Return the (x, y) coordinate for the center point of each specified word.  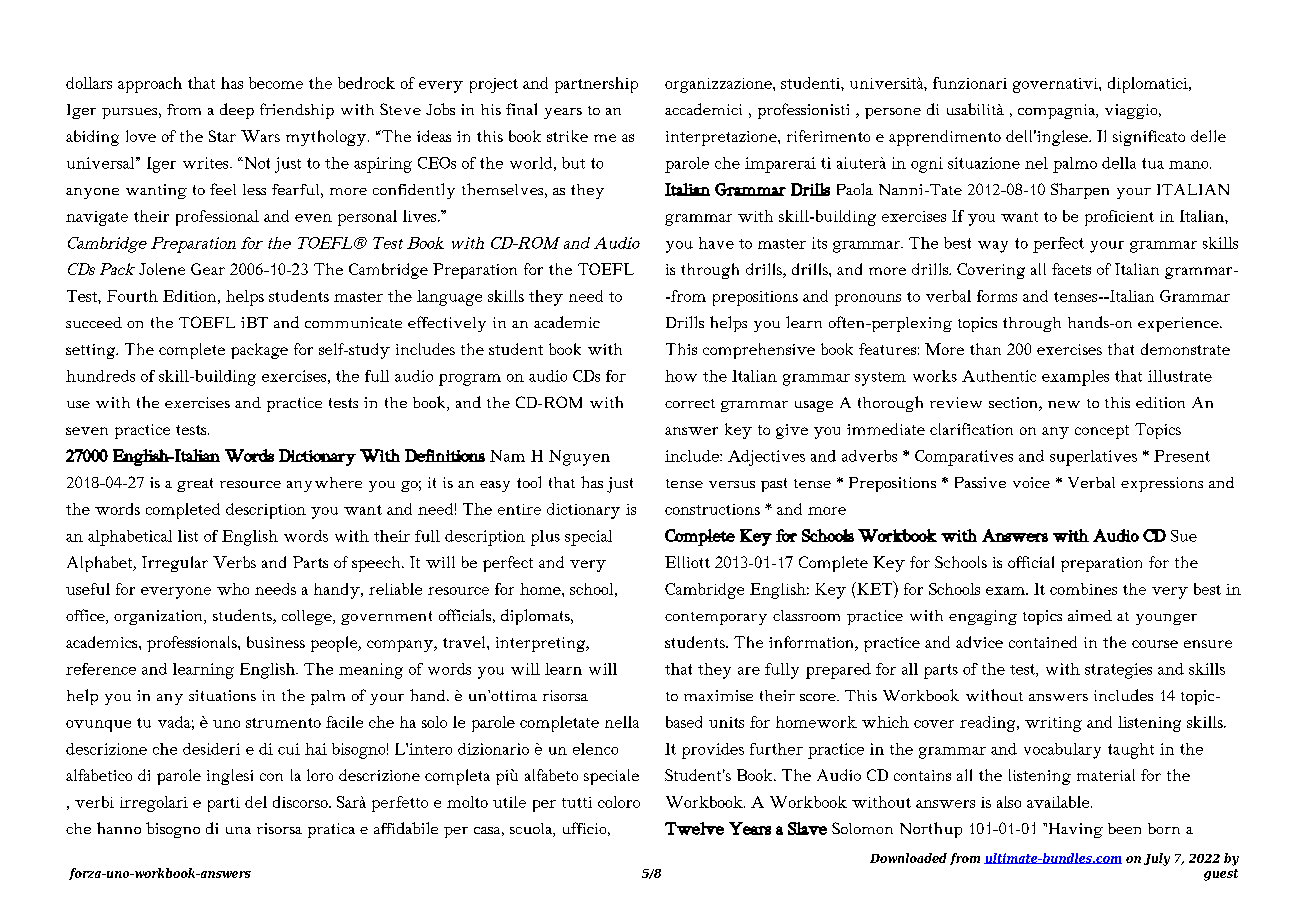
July (1157, 859)
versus (732, 484)
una (238, 830)
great (195, 485)
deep (237, 111)
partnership (596, 85)
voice (1031, 482)
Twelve (694, 828)
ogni (927, 165)
